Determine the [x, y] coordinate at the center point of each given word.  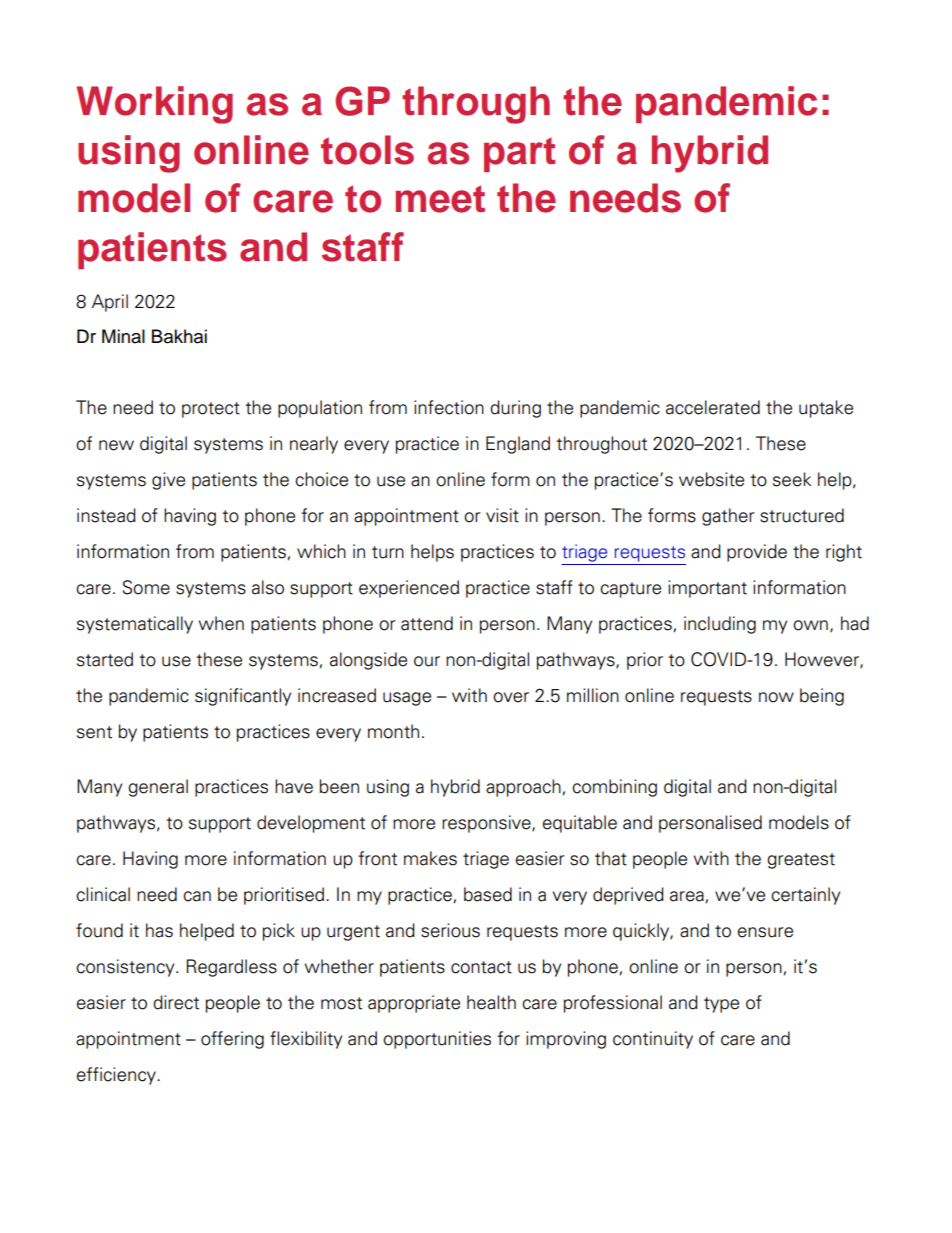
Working [155, 105]
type [721, 1005]
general [158, 788]
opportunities [437, 1040]
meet [440, 199]
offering [232, 1040]
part [520, 154]
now [776, 697]
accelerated [713, 407]
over [511, 697]
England [518, 445]
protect [211, 410]
